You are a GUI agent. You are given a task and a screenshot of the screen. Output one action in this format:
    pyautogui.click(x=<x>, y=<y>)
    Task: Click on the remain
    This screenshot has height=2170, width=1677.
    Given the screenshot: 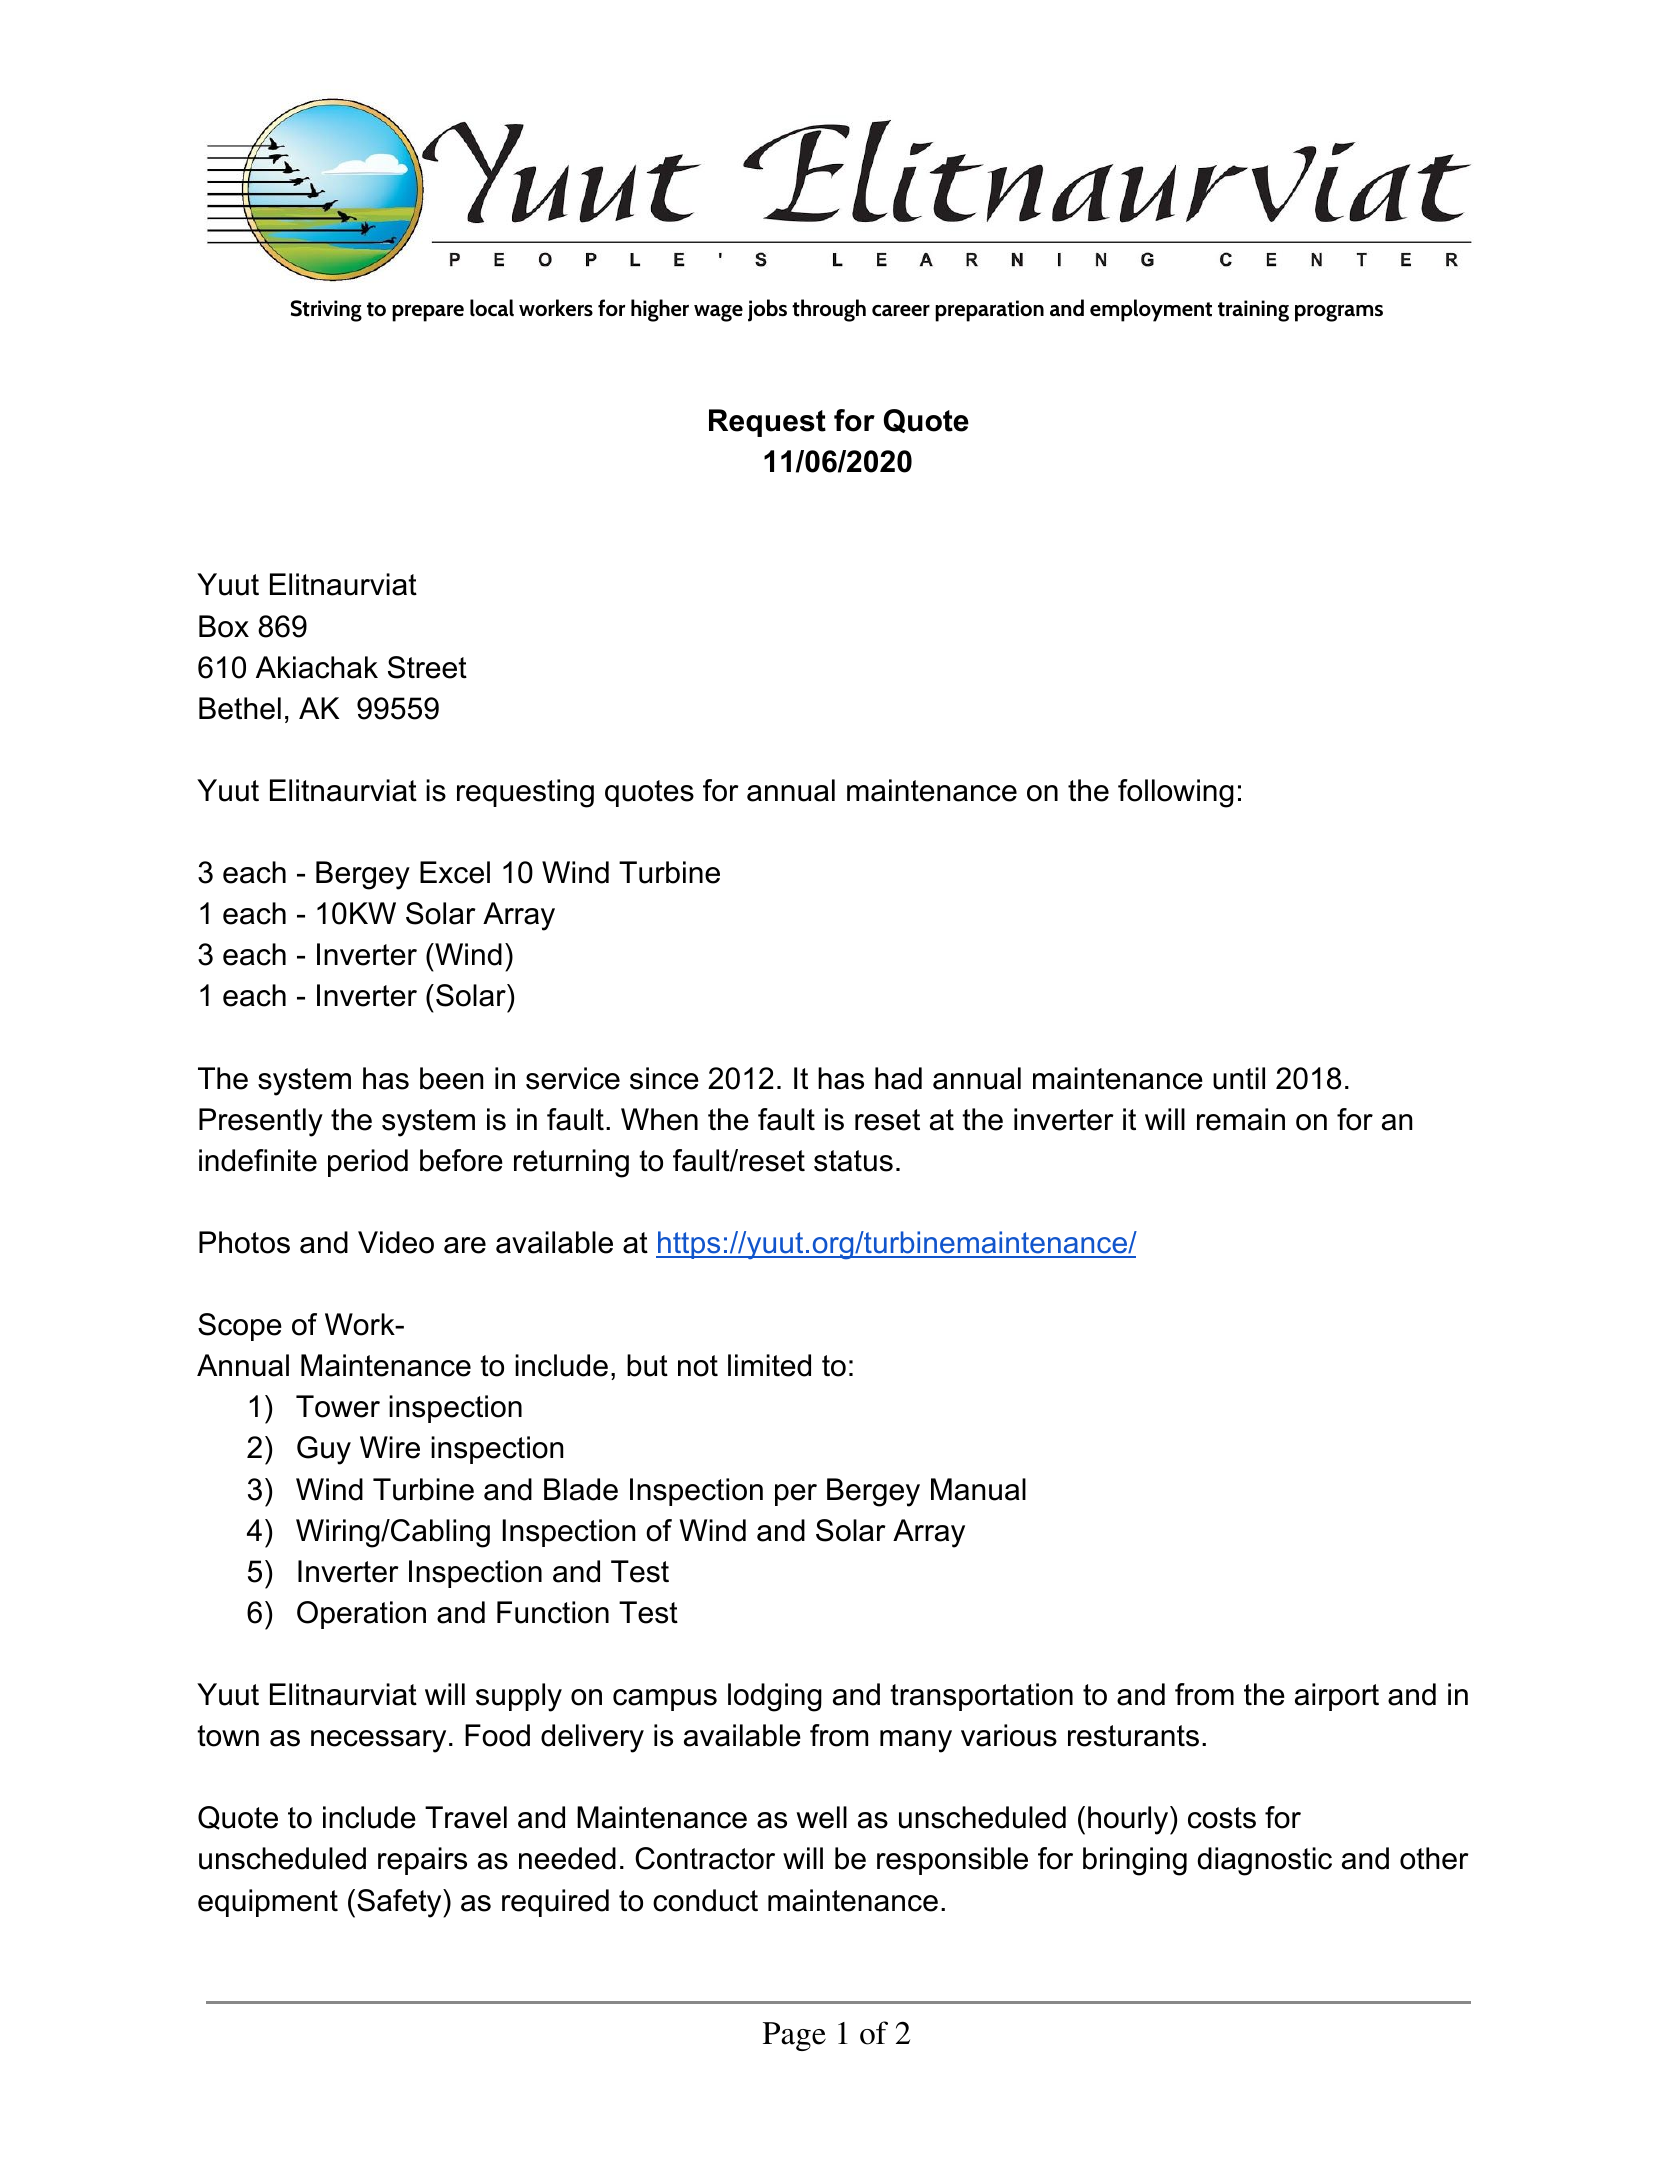 What is the action you would take?
    pyautogui.click(x=1241, y=1119)
